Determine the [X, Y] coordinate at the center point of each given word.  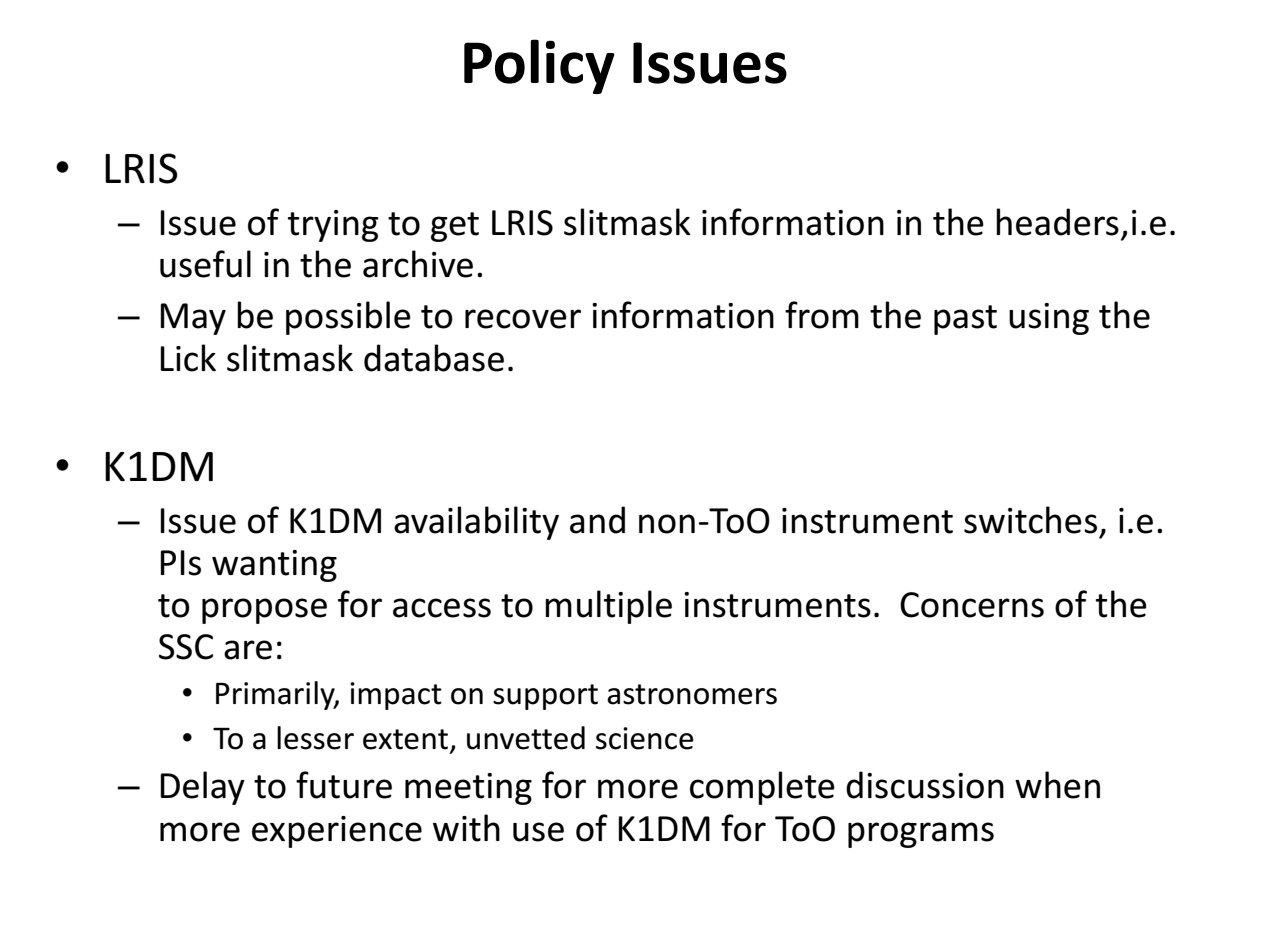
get [455, 227]
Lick [188, 358]
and [597, 520]
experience [337, 832]
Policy [539, 66]
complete [762, 788]
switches [1030, 520]
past [965, 320]
